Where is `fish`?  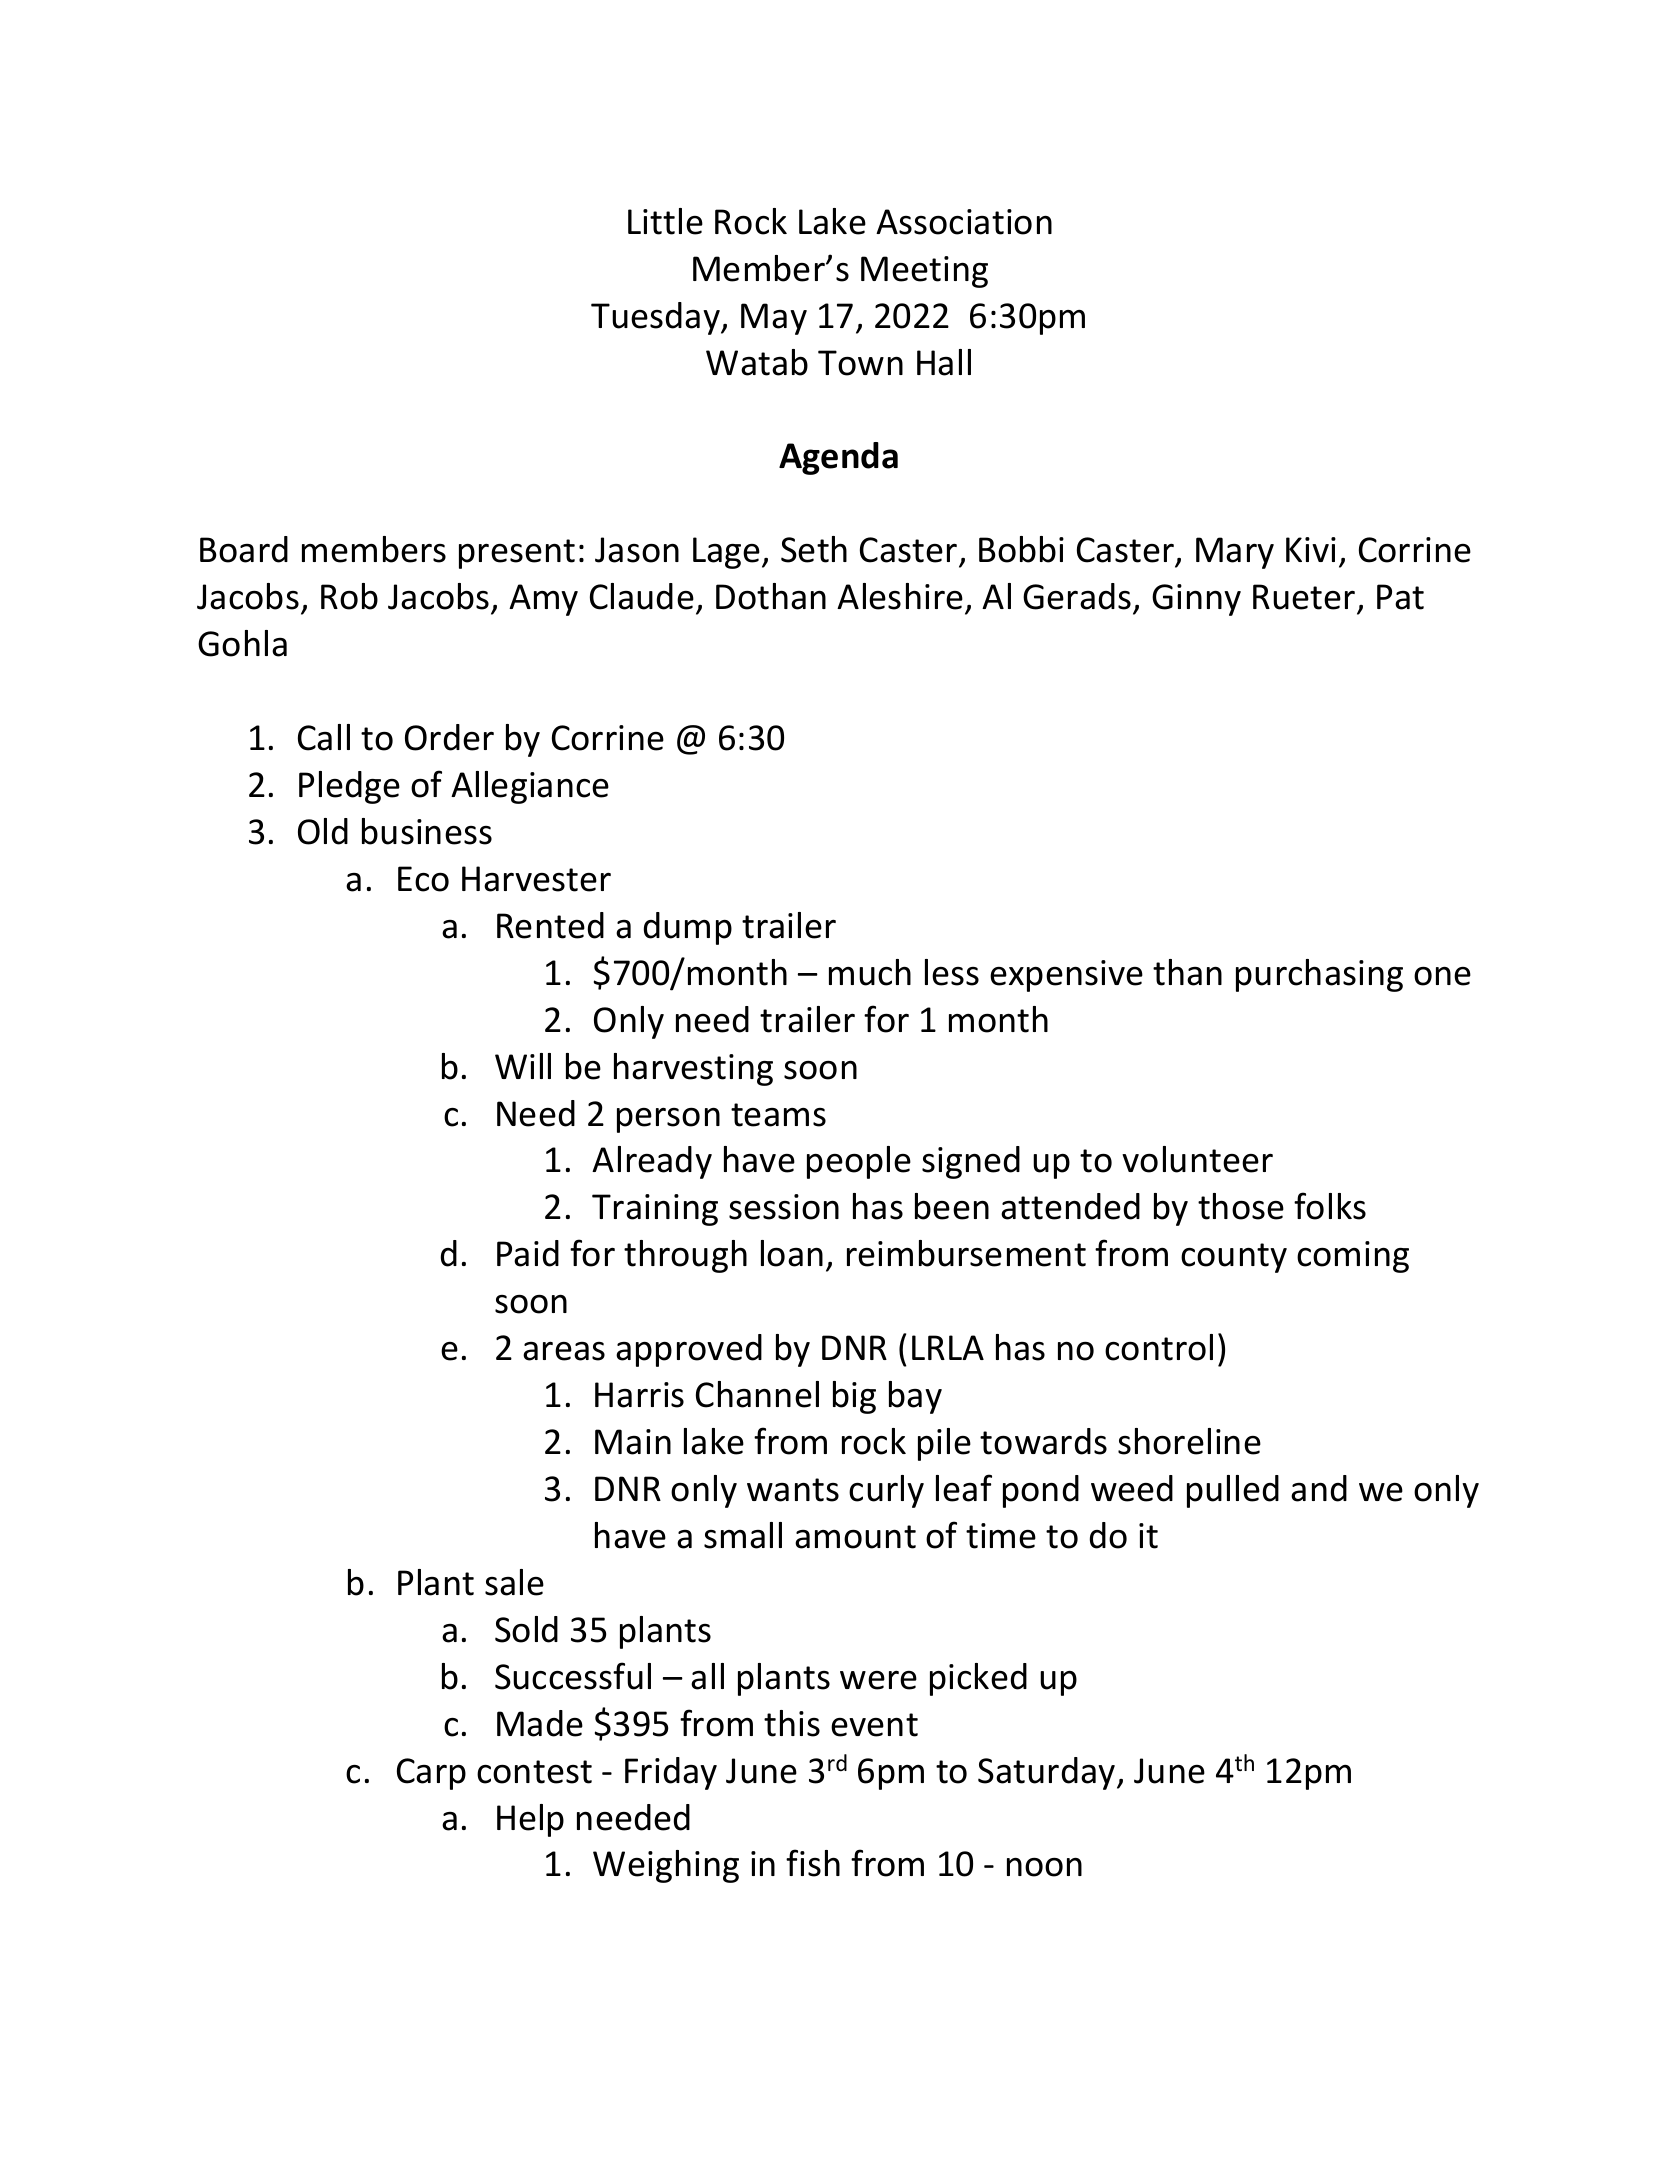
fish is located at coordinates (813, 1863).
